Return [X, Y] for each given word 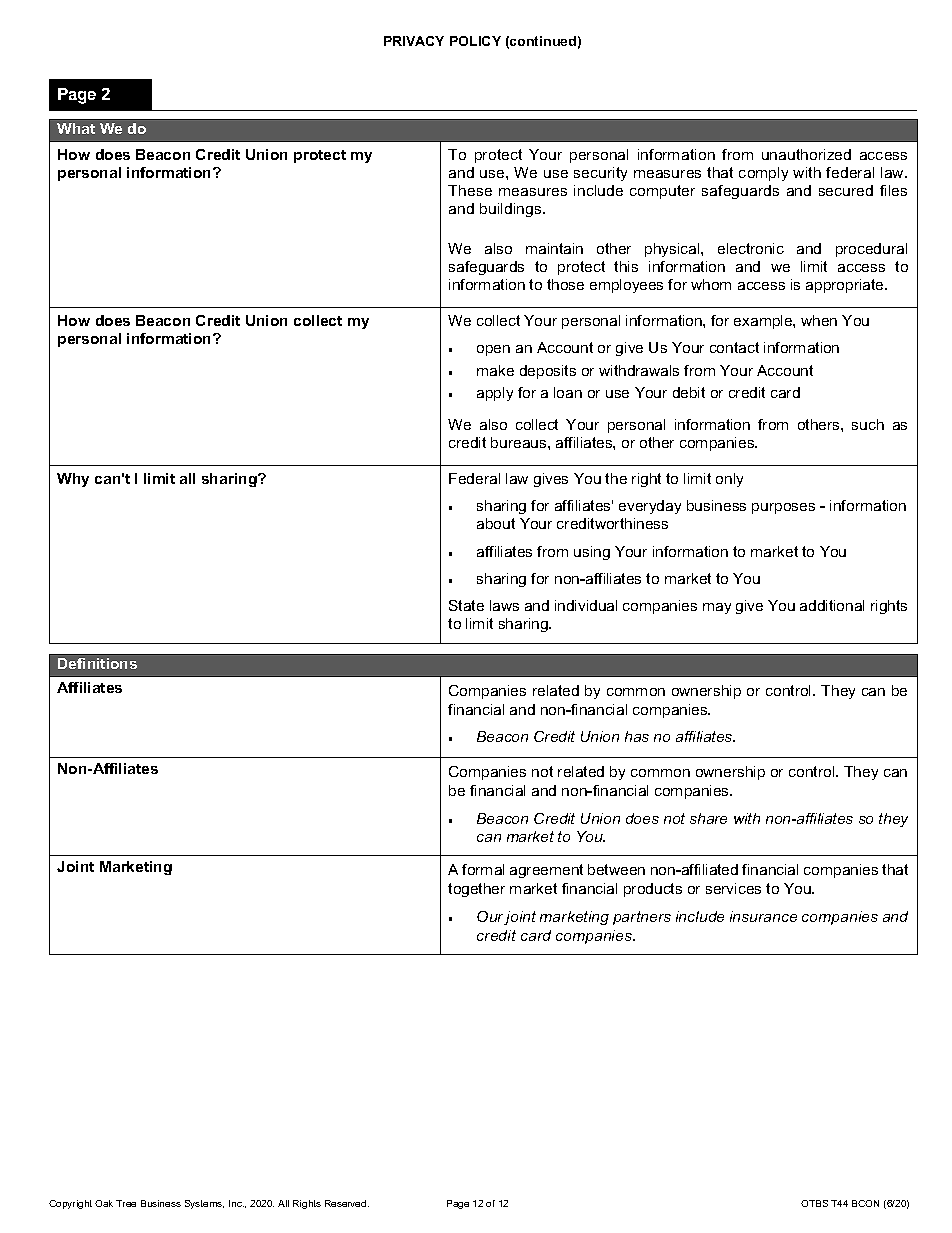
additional [832, 605]
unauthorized [806, 154]
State [466, 605]
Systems [204, 1204]
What [76, 128]
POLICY [475, 41]
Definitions [97, 663]
